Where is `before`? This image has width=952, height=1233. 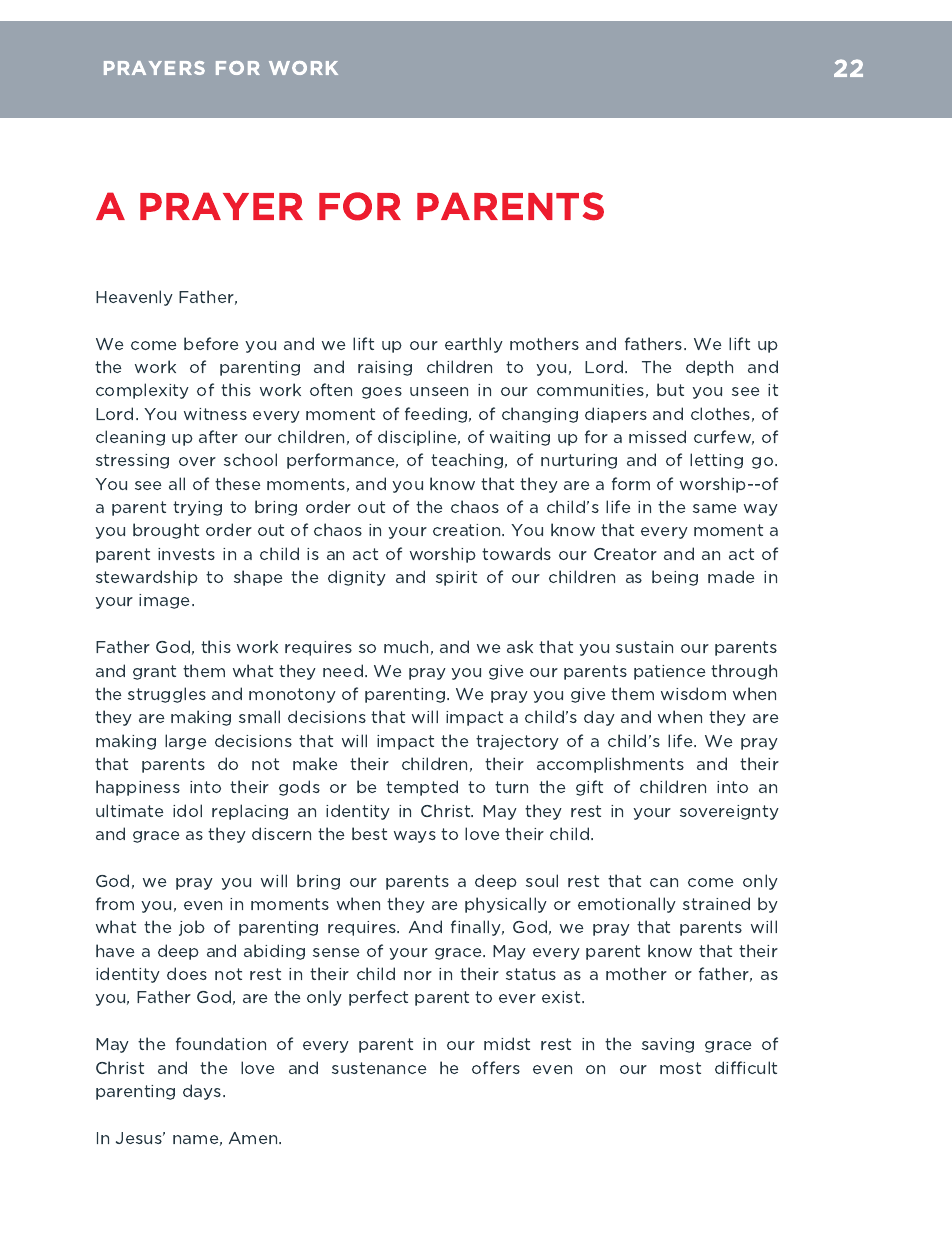 before is located at coordinates (211, 343).
